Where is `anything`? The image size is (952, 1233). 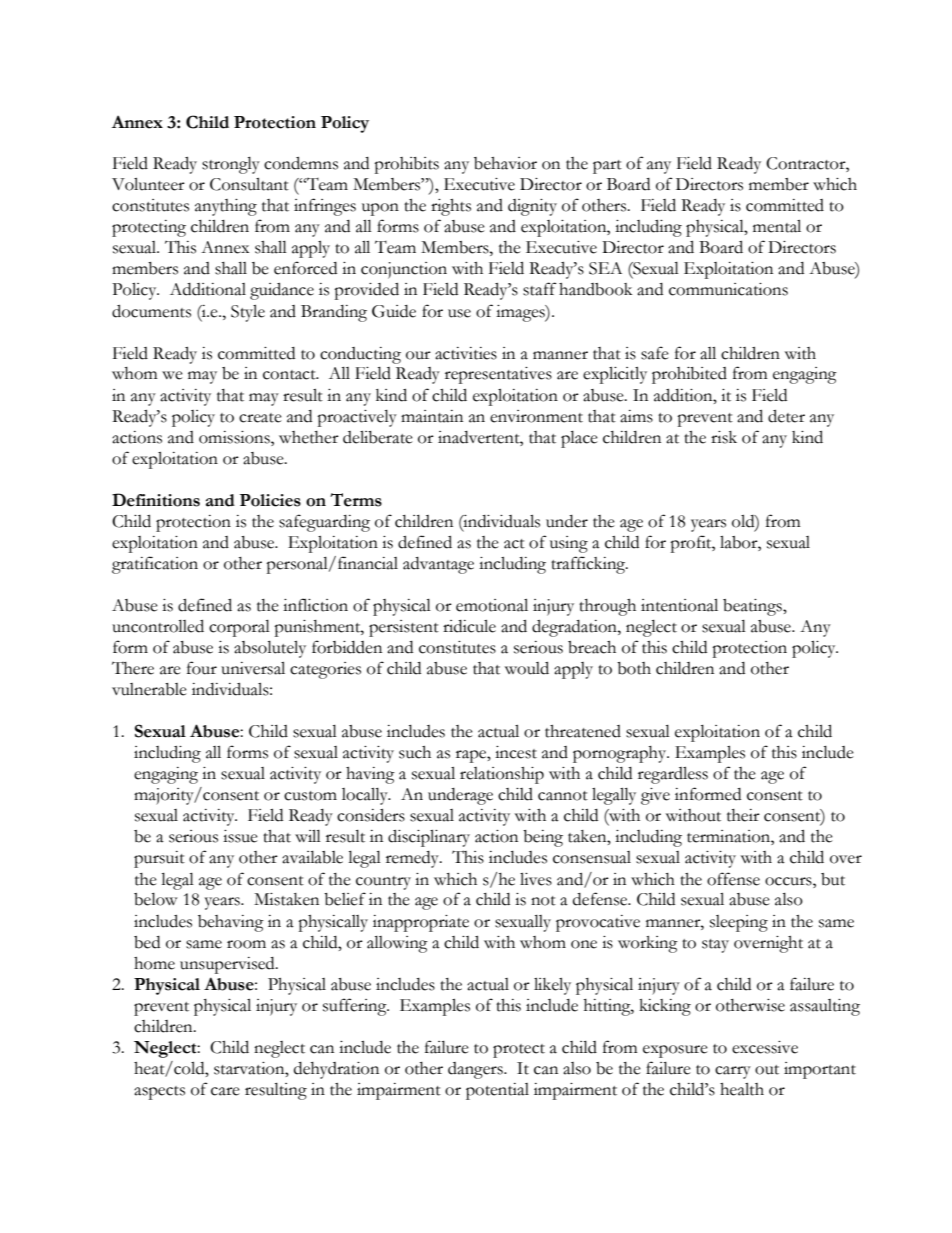 anything is located at coordinates (226, 207).
